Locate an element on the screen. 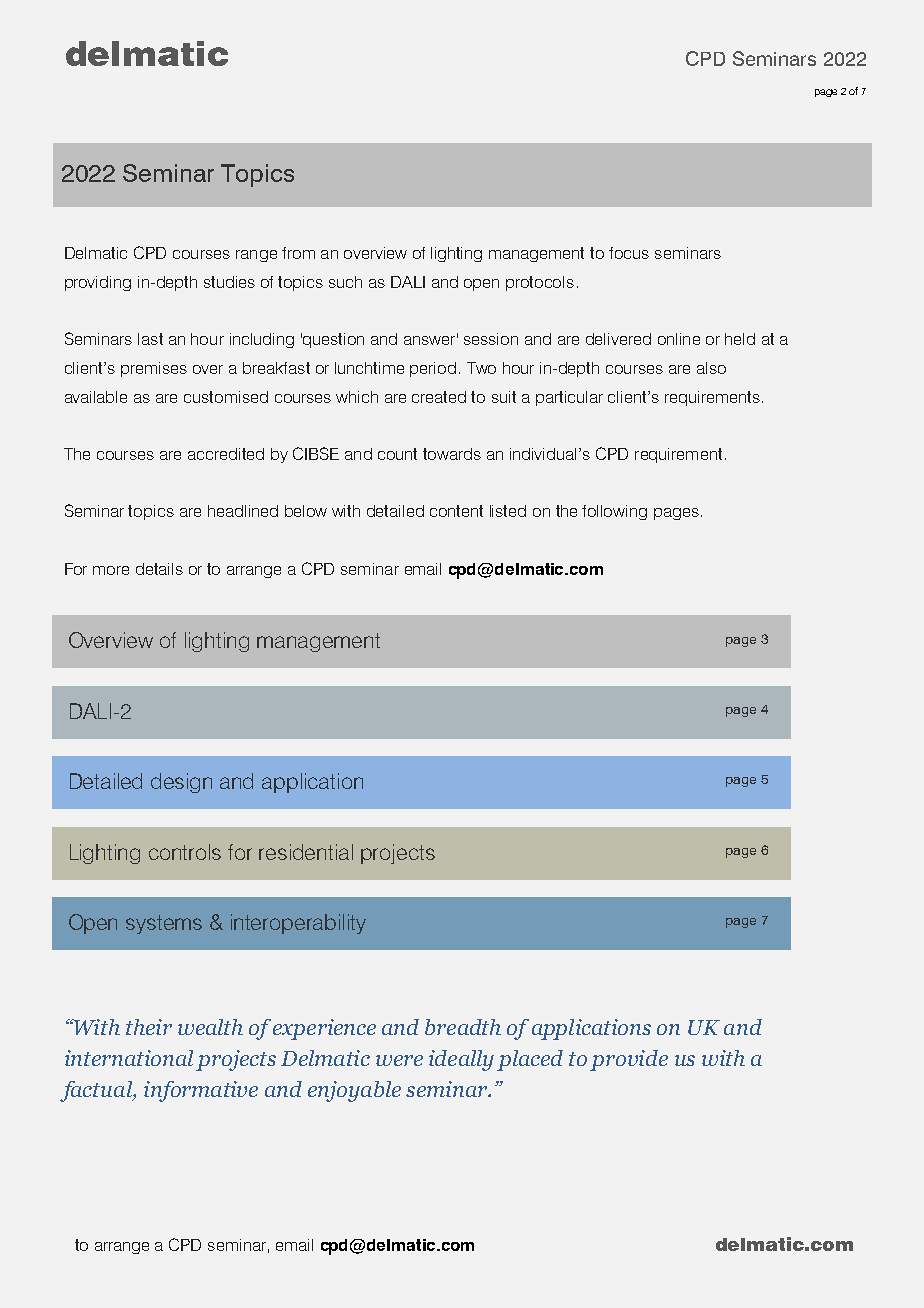  provide is located at coordinates (629, 1060).
